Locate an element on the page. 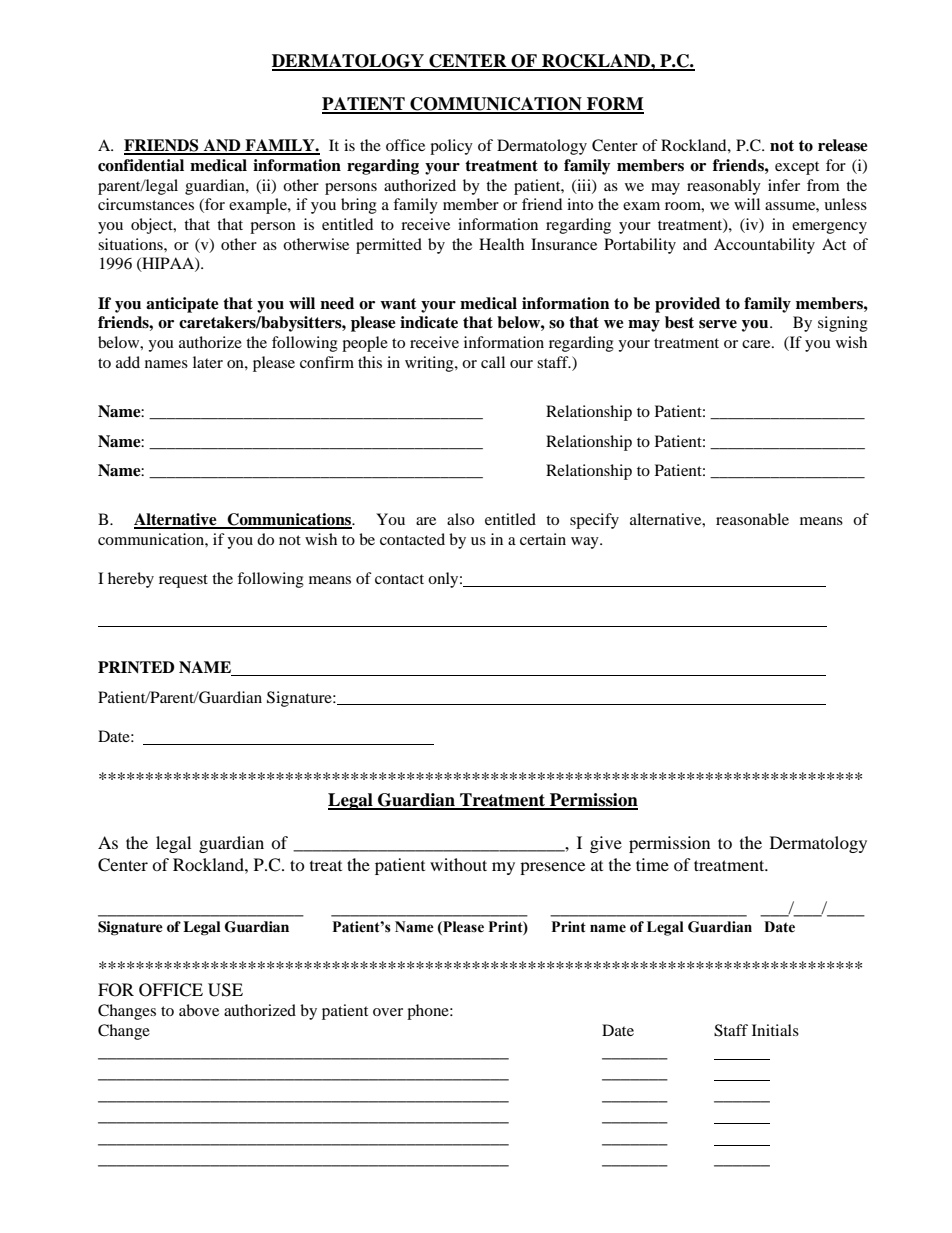 Image resolution: width=952 pixels, height=1233 pixels. certain is located at coordinates (543, 539).
